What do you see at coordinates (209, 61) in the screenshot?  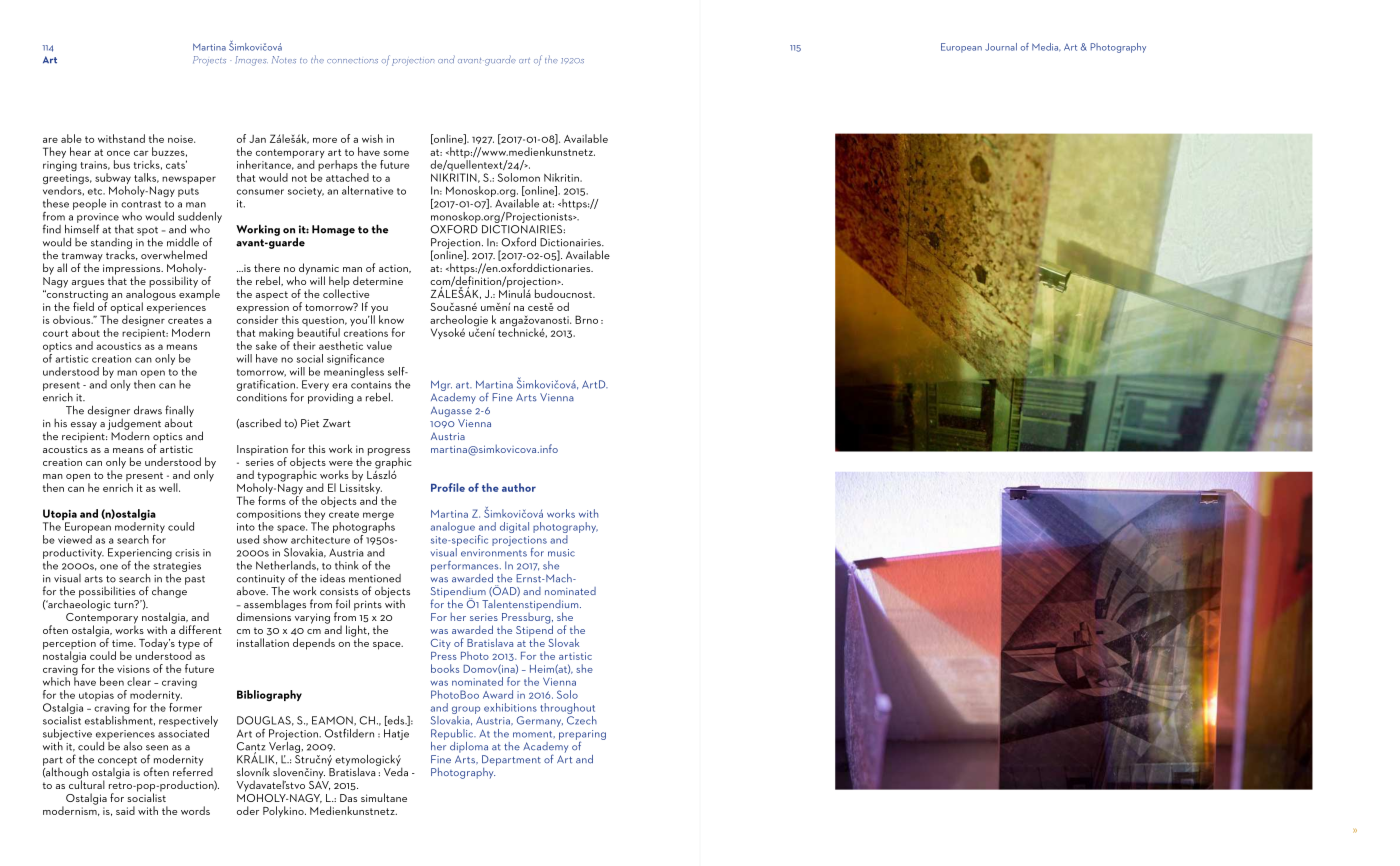 I see `Projects` at bounding box center [209, 61].
